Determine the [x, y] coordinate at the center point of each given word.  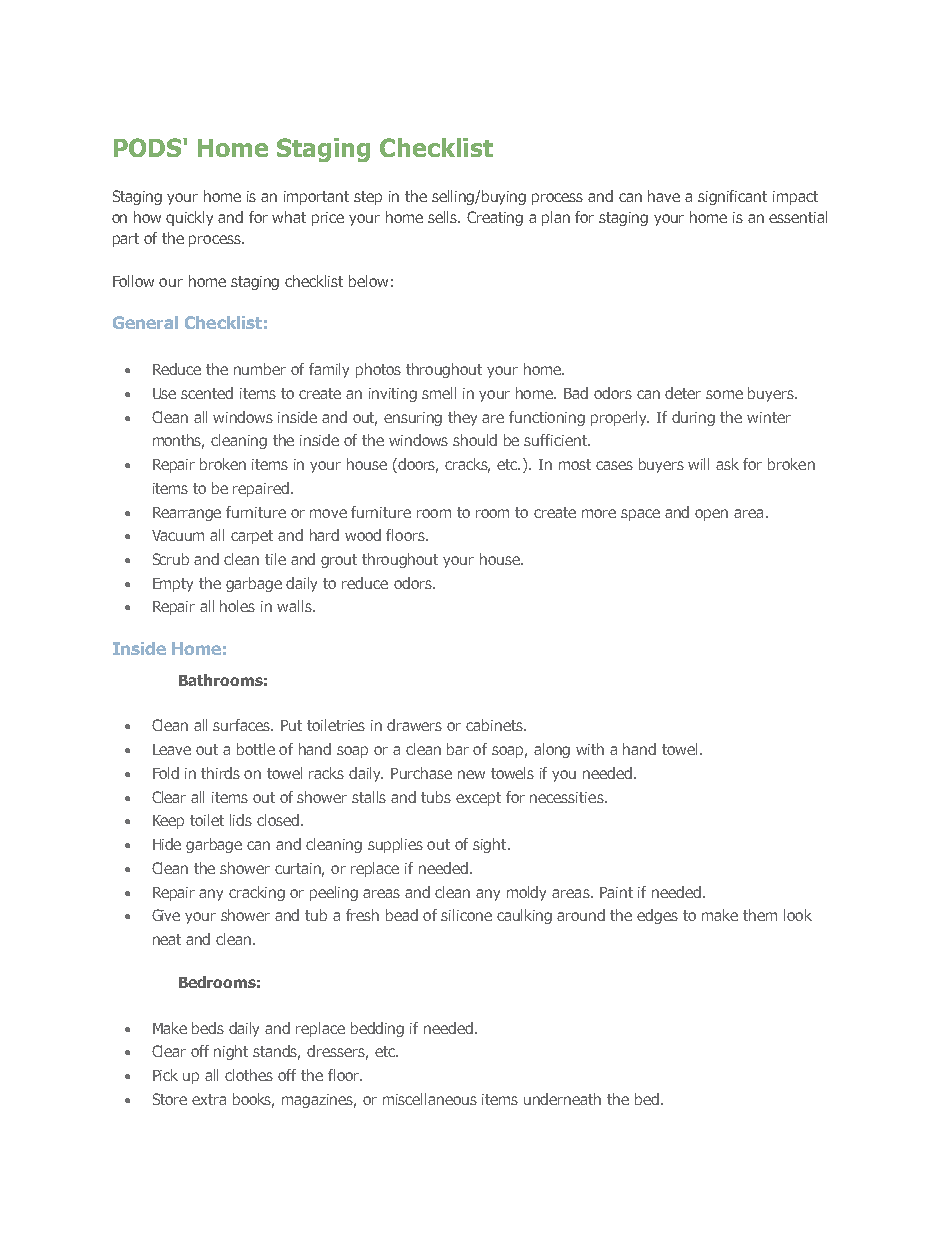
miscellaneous [430, 1099]
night [231, 1052]
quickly [189, 218]
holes [237, 606]
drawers [414, 725]
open [711, 515]
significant [732, 197]
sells [444, 217]
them [760, 915]
